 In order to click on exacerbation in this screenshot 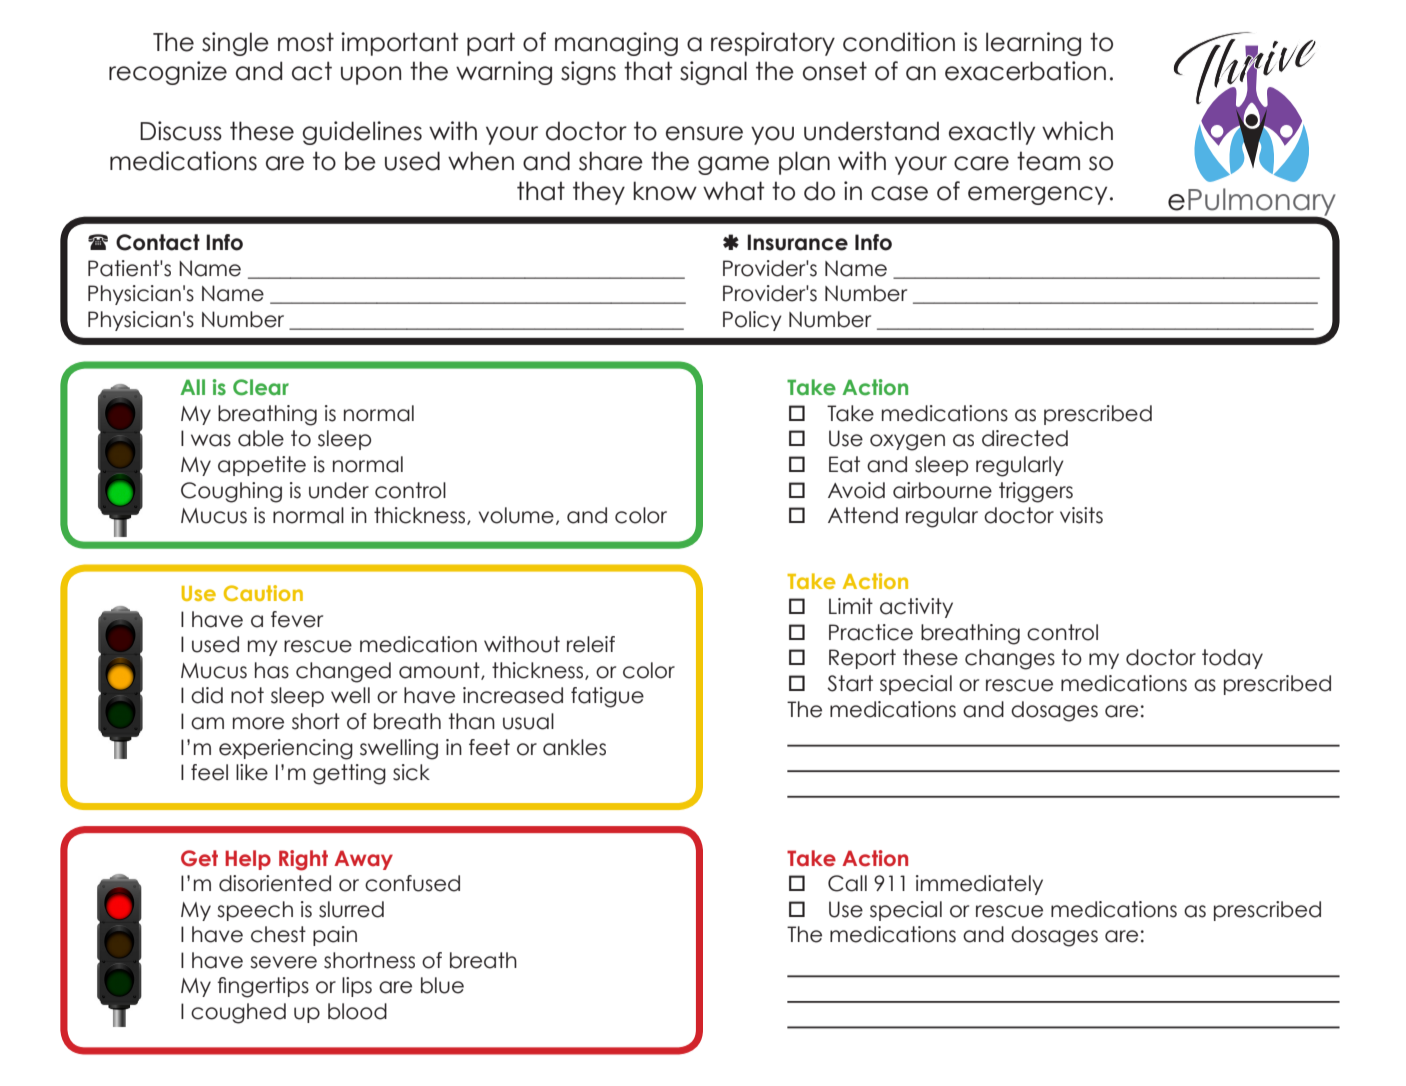, I will do `click(1025, 71)`.
